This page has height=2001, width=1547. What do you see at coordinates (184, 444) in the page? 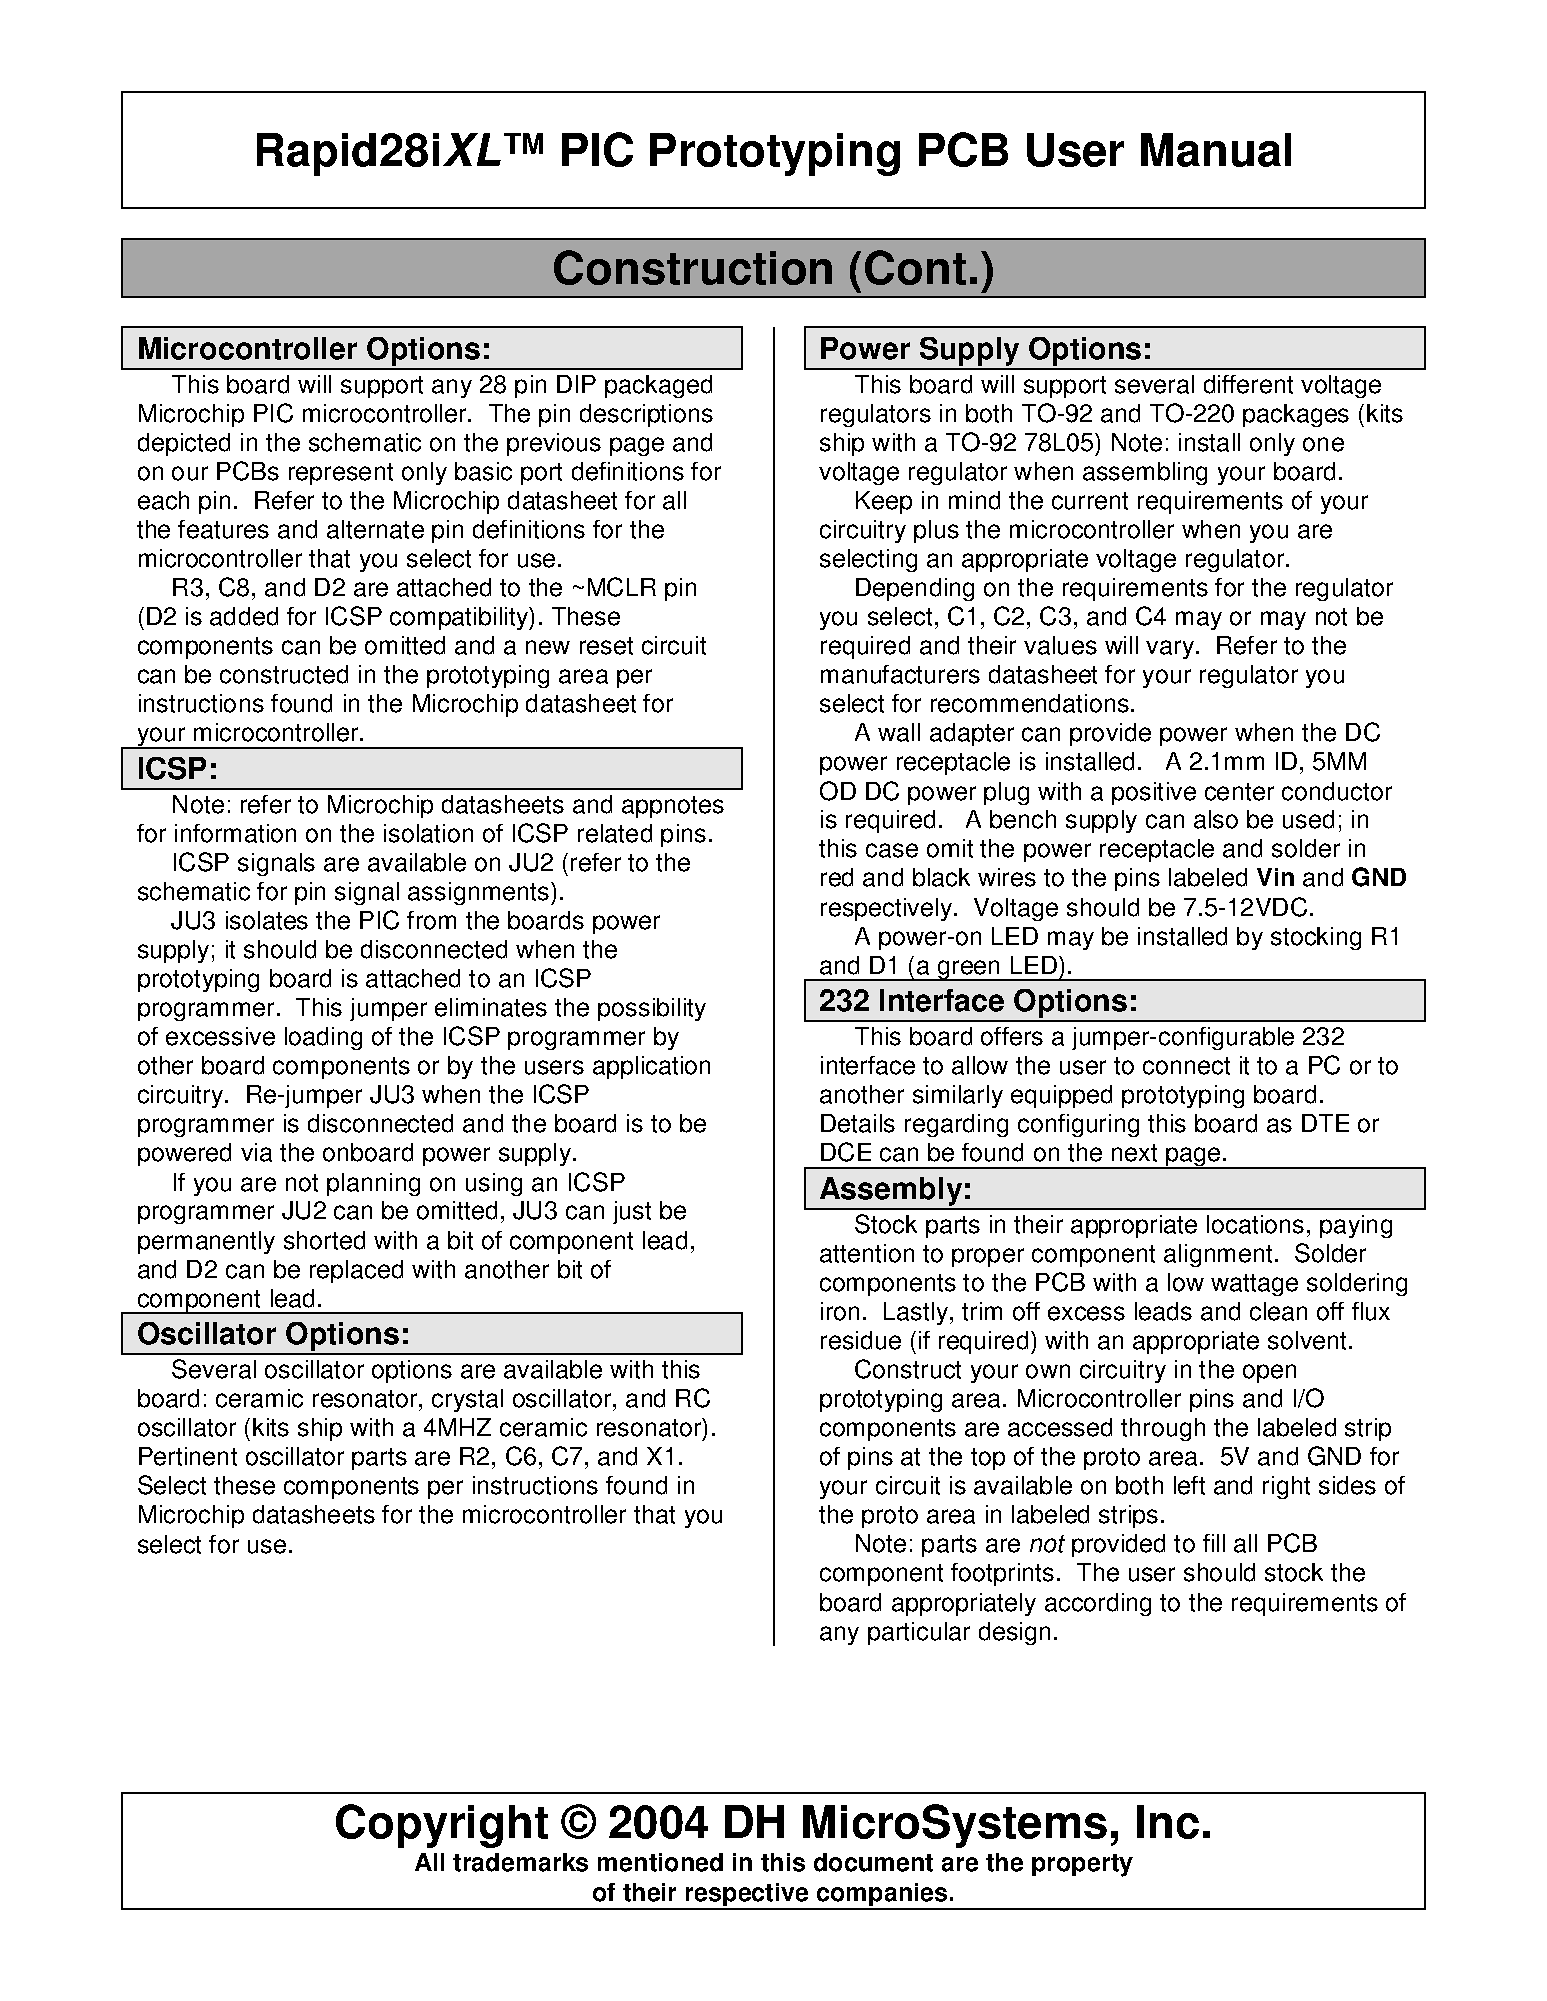
I see `depicted` at bounding box center [184, 444].
